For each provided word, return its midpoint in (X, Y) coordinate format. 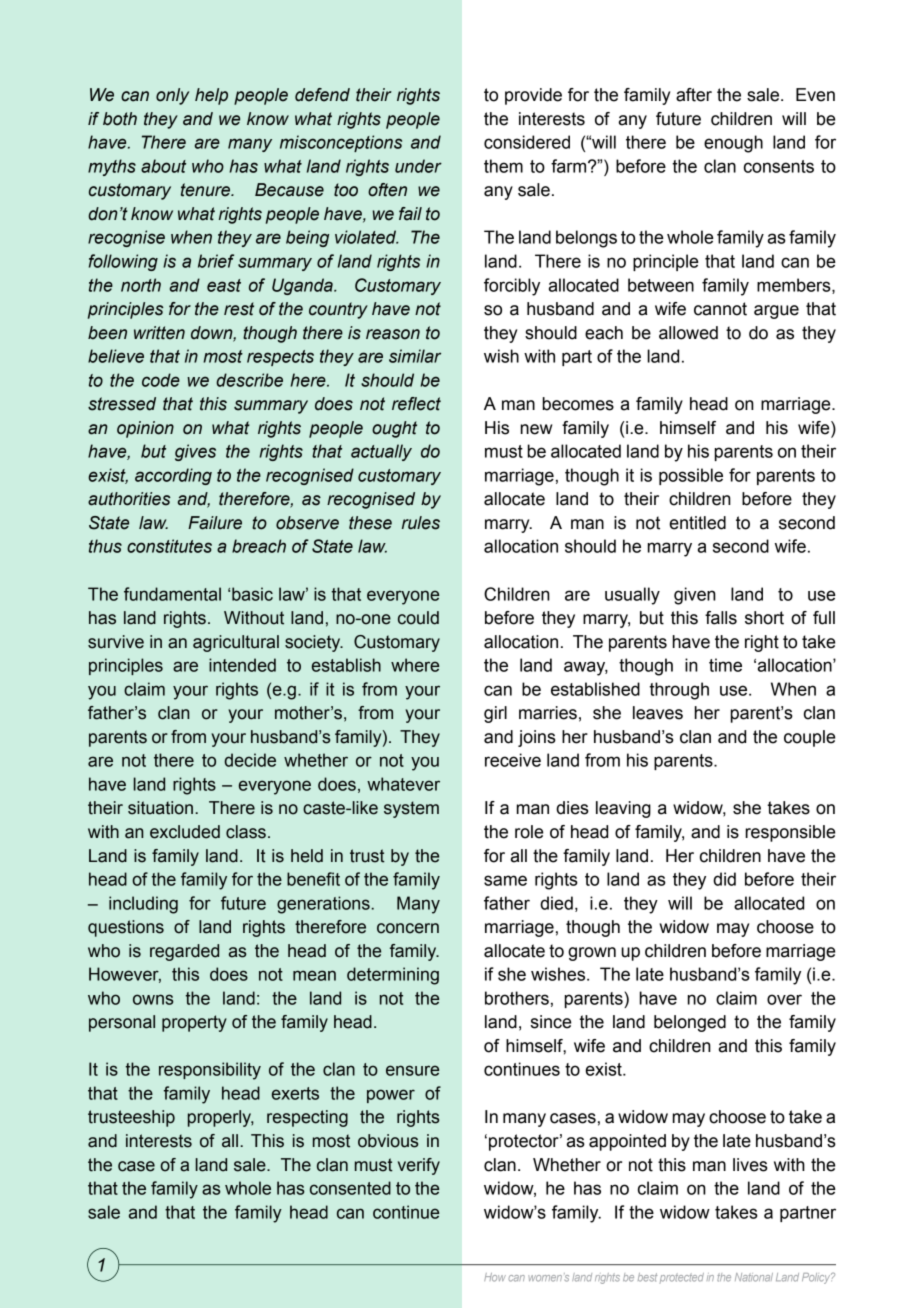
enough (733, 144)
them (503, 166)
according (173, 476)
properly (221, 1118)
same (505, 880)
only (172, 96)
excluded (185, 832)
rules (421, 523)
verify (419, 1166)
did (724, 879)
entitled (698, 523)
